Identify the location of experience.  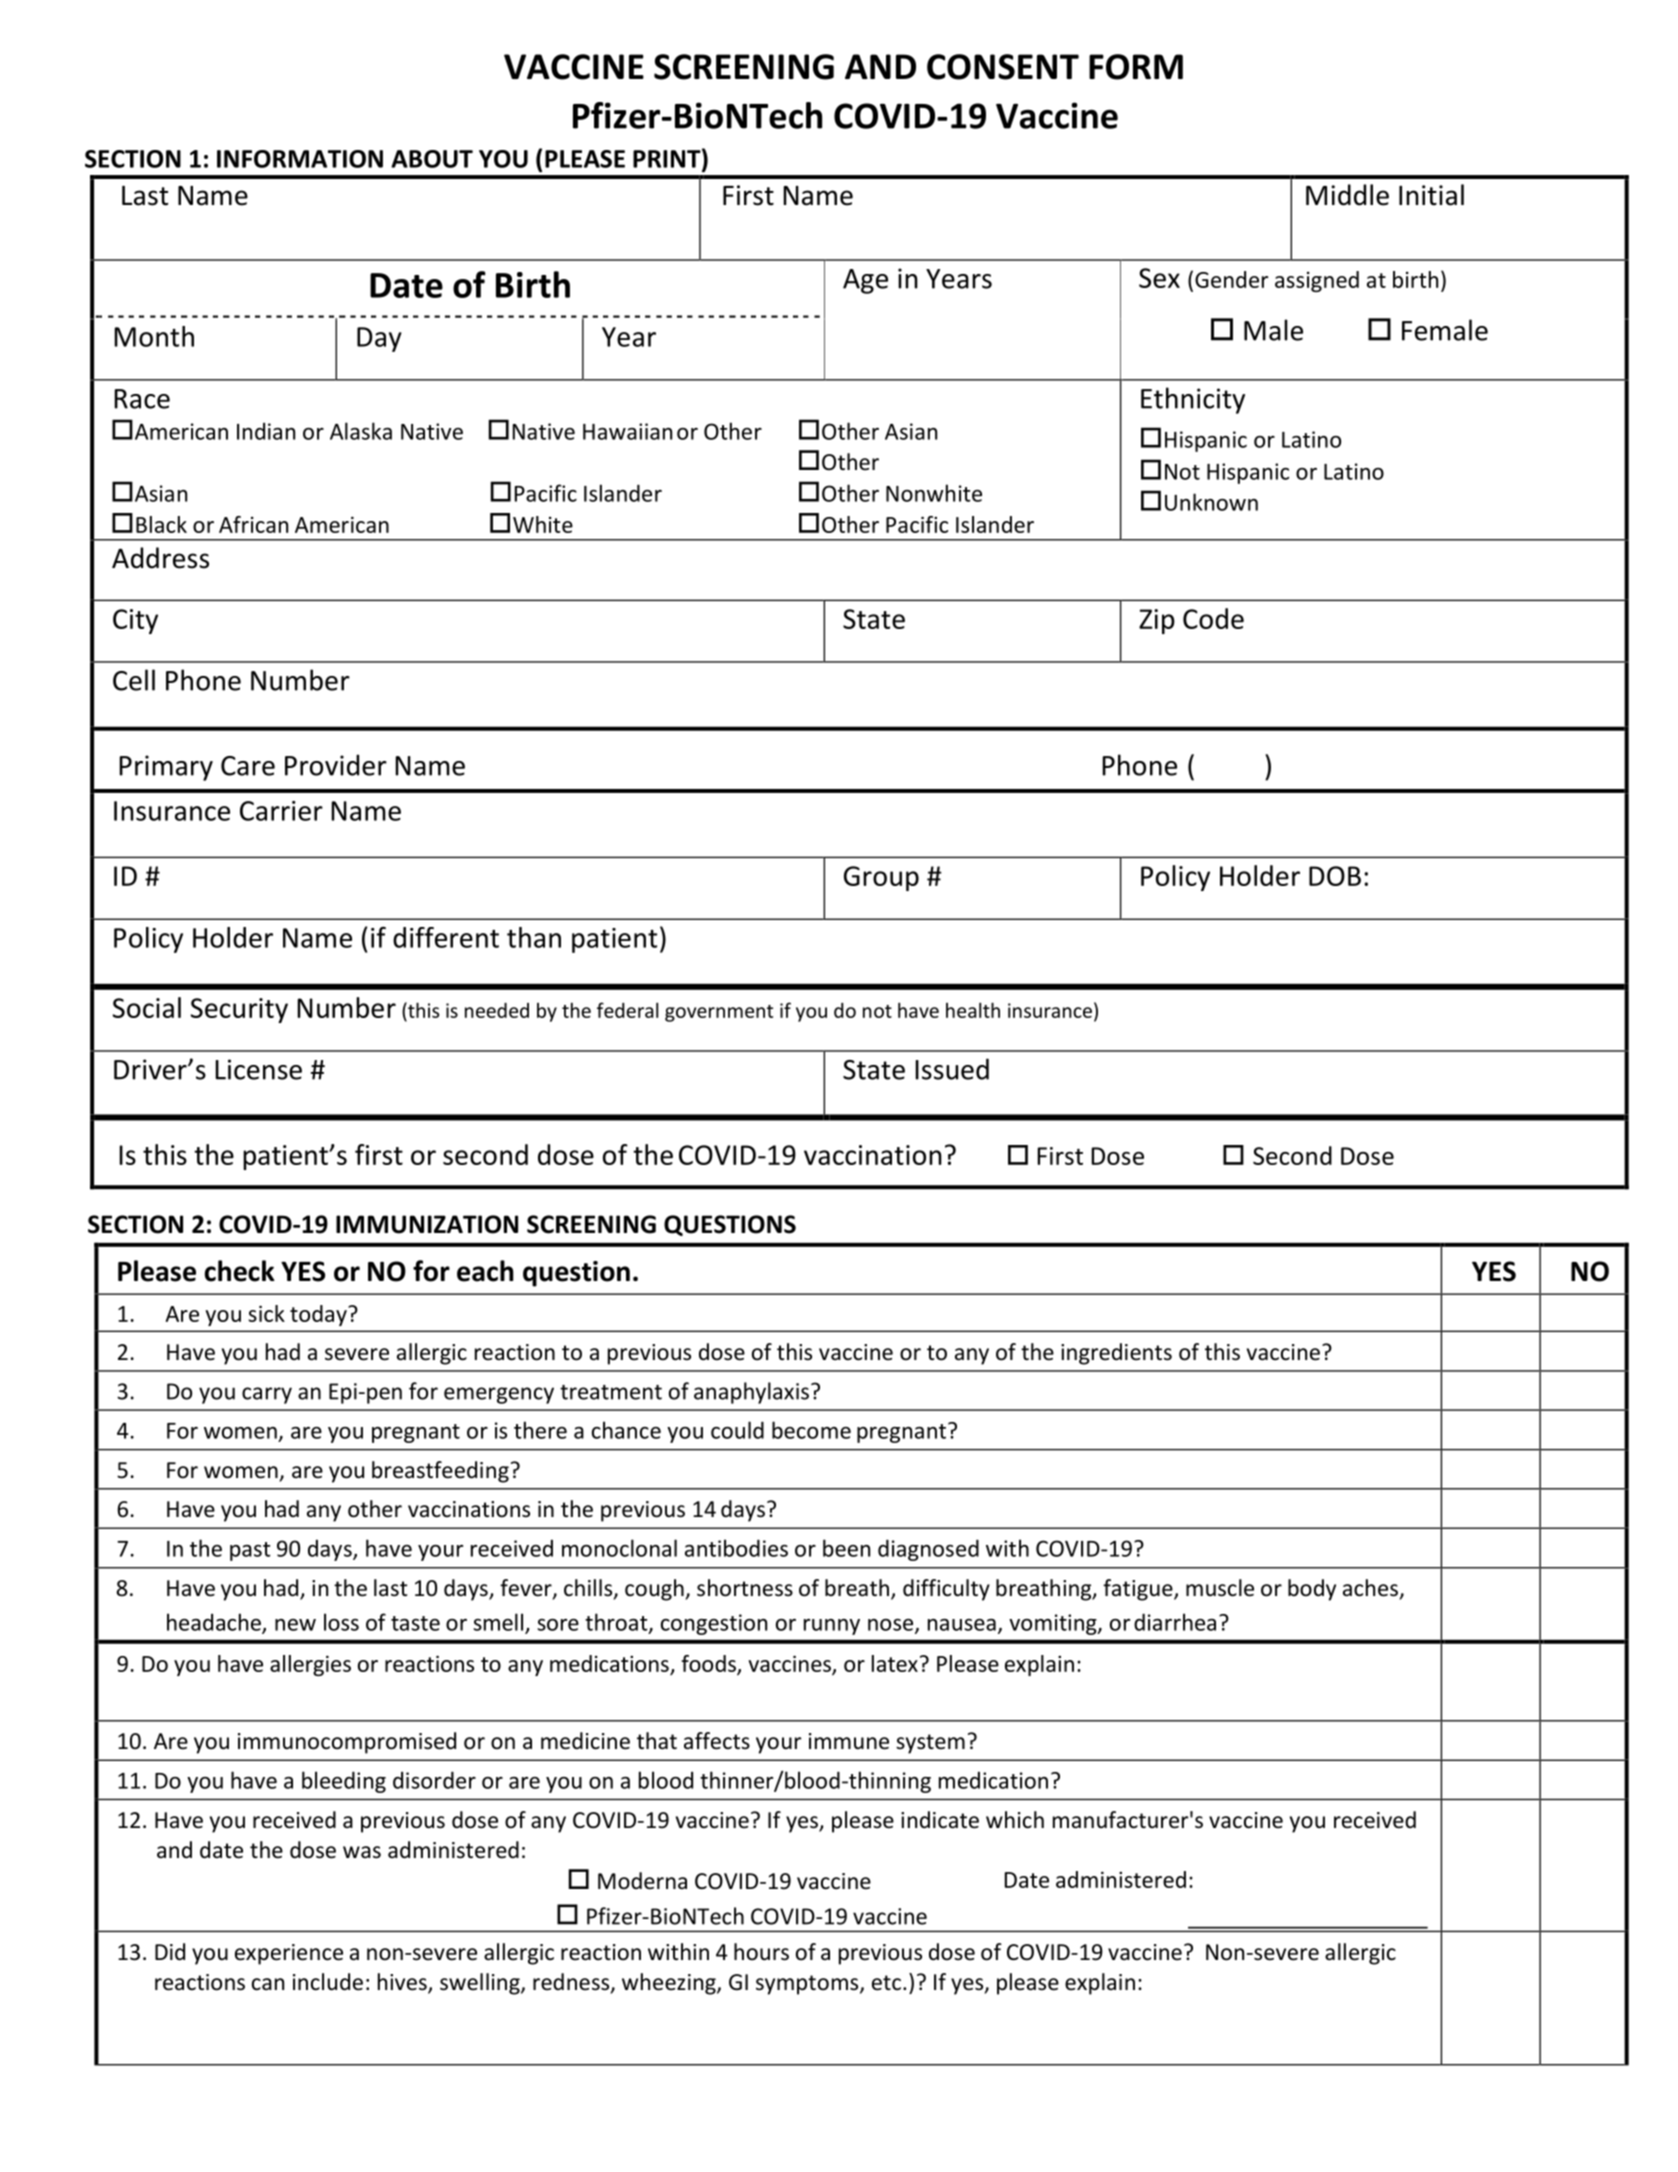
(289, 1954).
